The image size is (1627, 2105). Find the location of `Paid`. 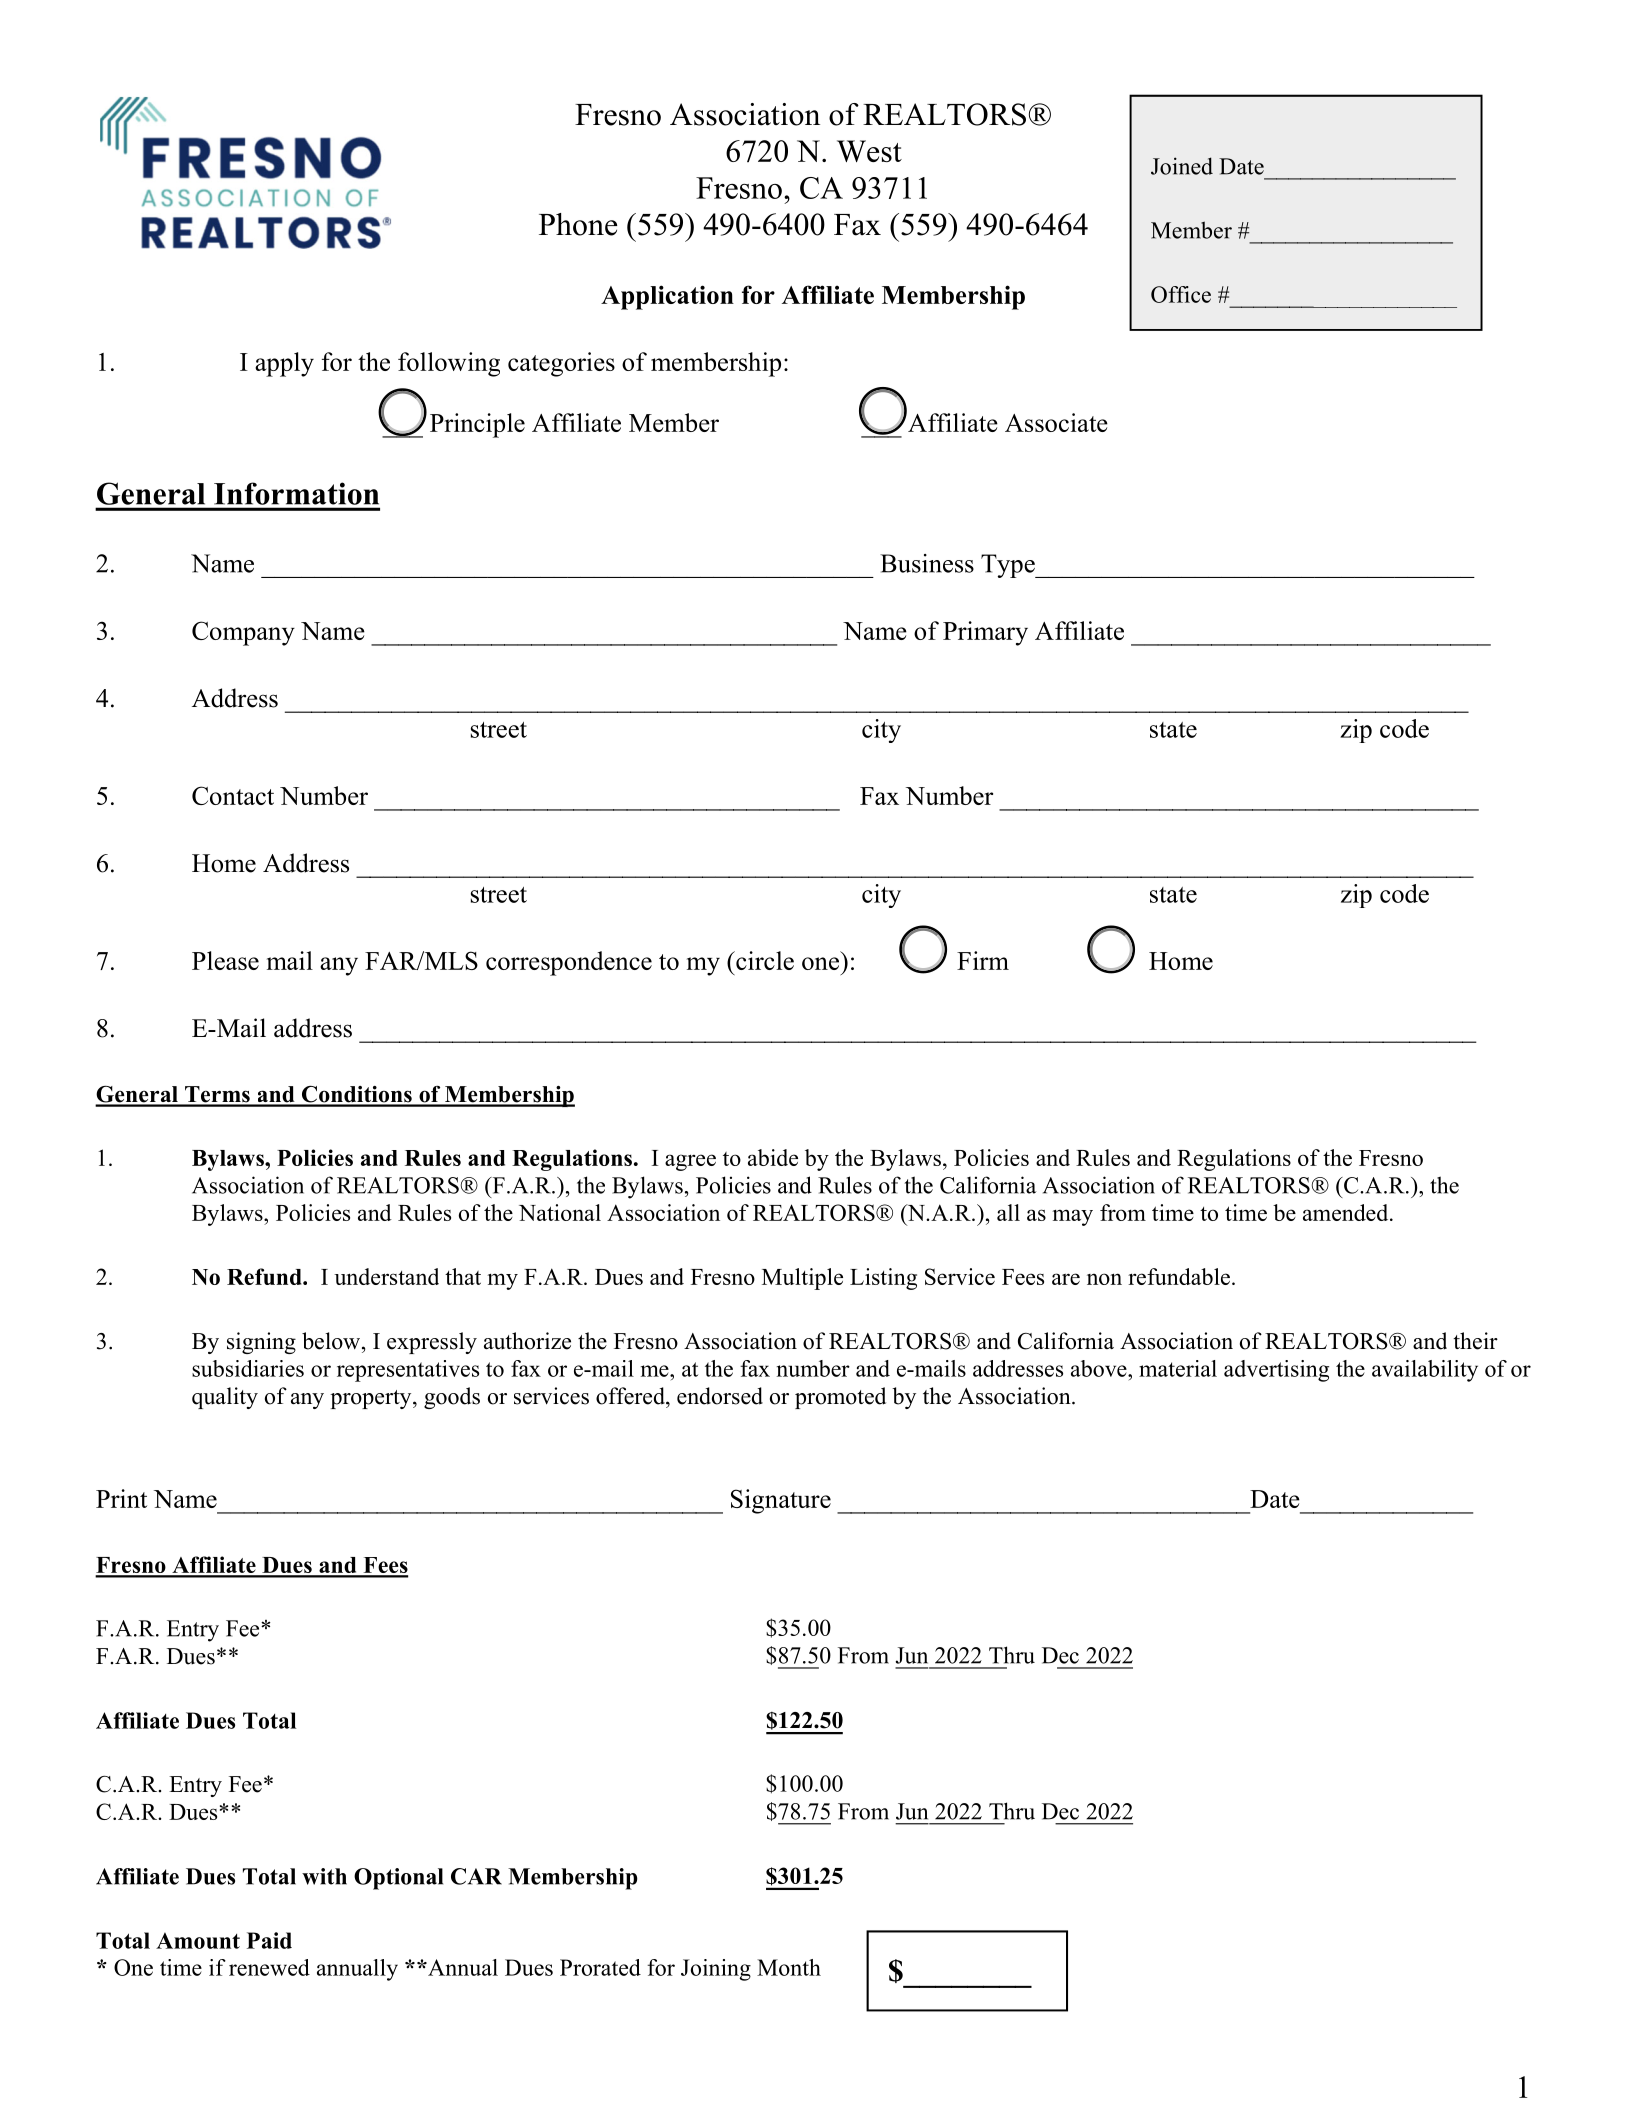

Paid is located at coordinates (269, 1940).
